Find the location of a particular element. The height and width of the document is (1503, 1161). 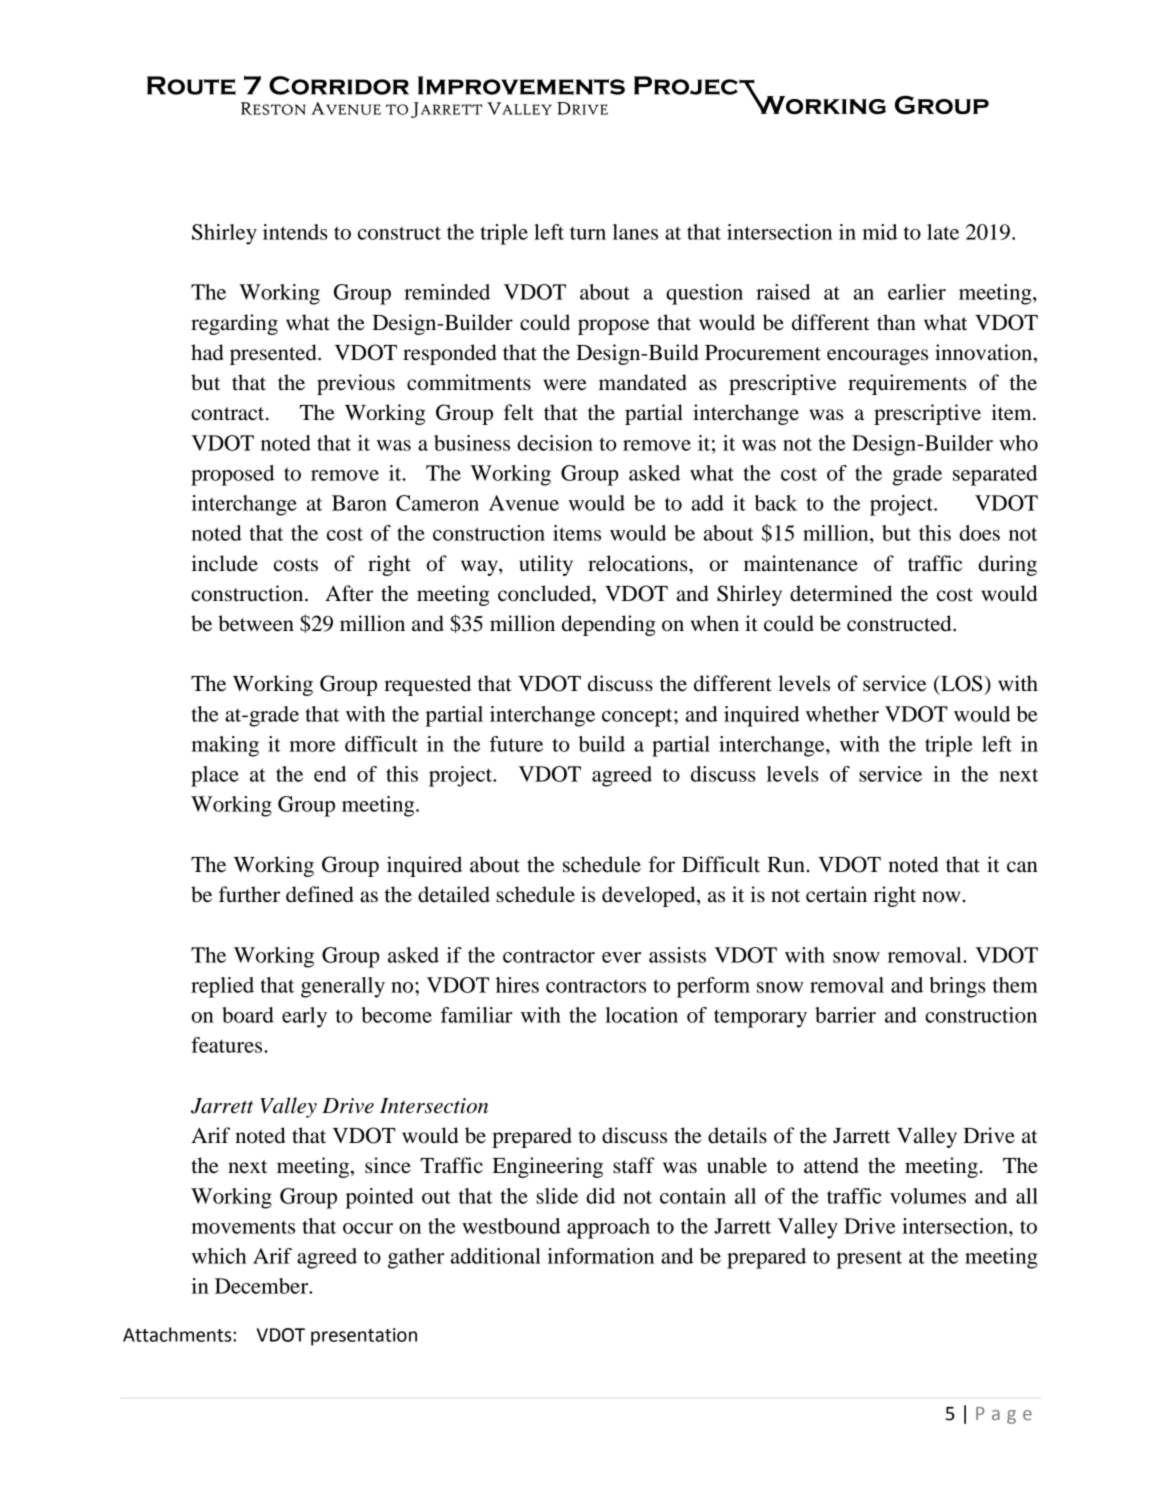

concept is located at coordinates (638, 717).
